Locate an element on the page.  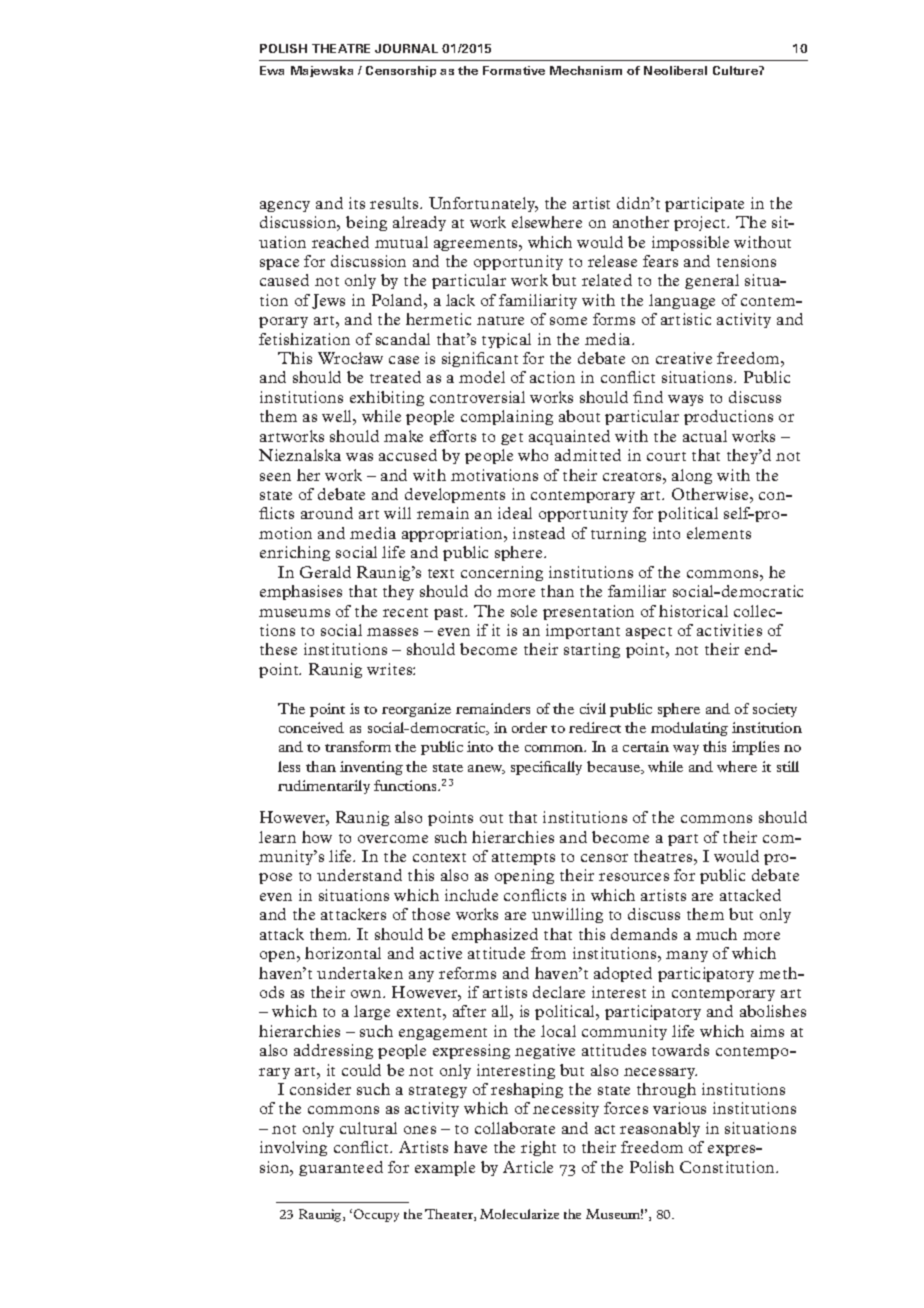
right is located at coordinates (538, 1148).
